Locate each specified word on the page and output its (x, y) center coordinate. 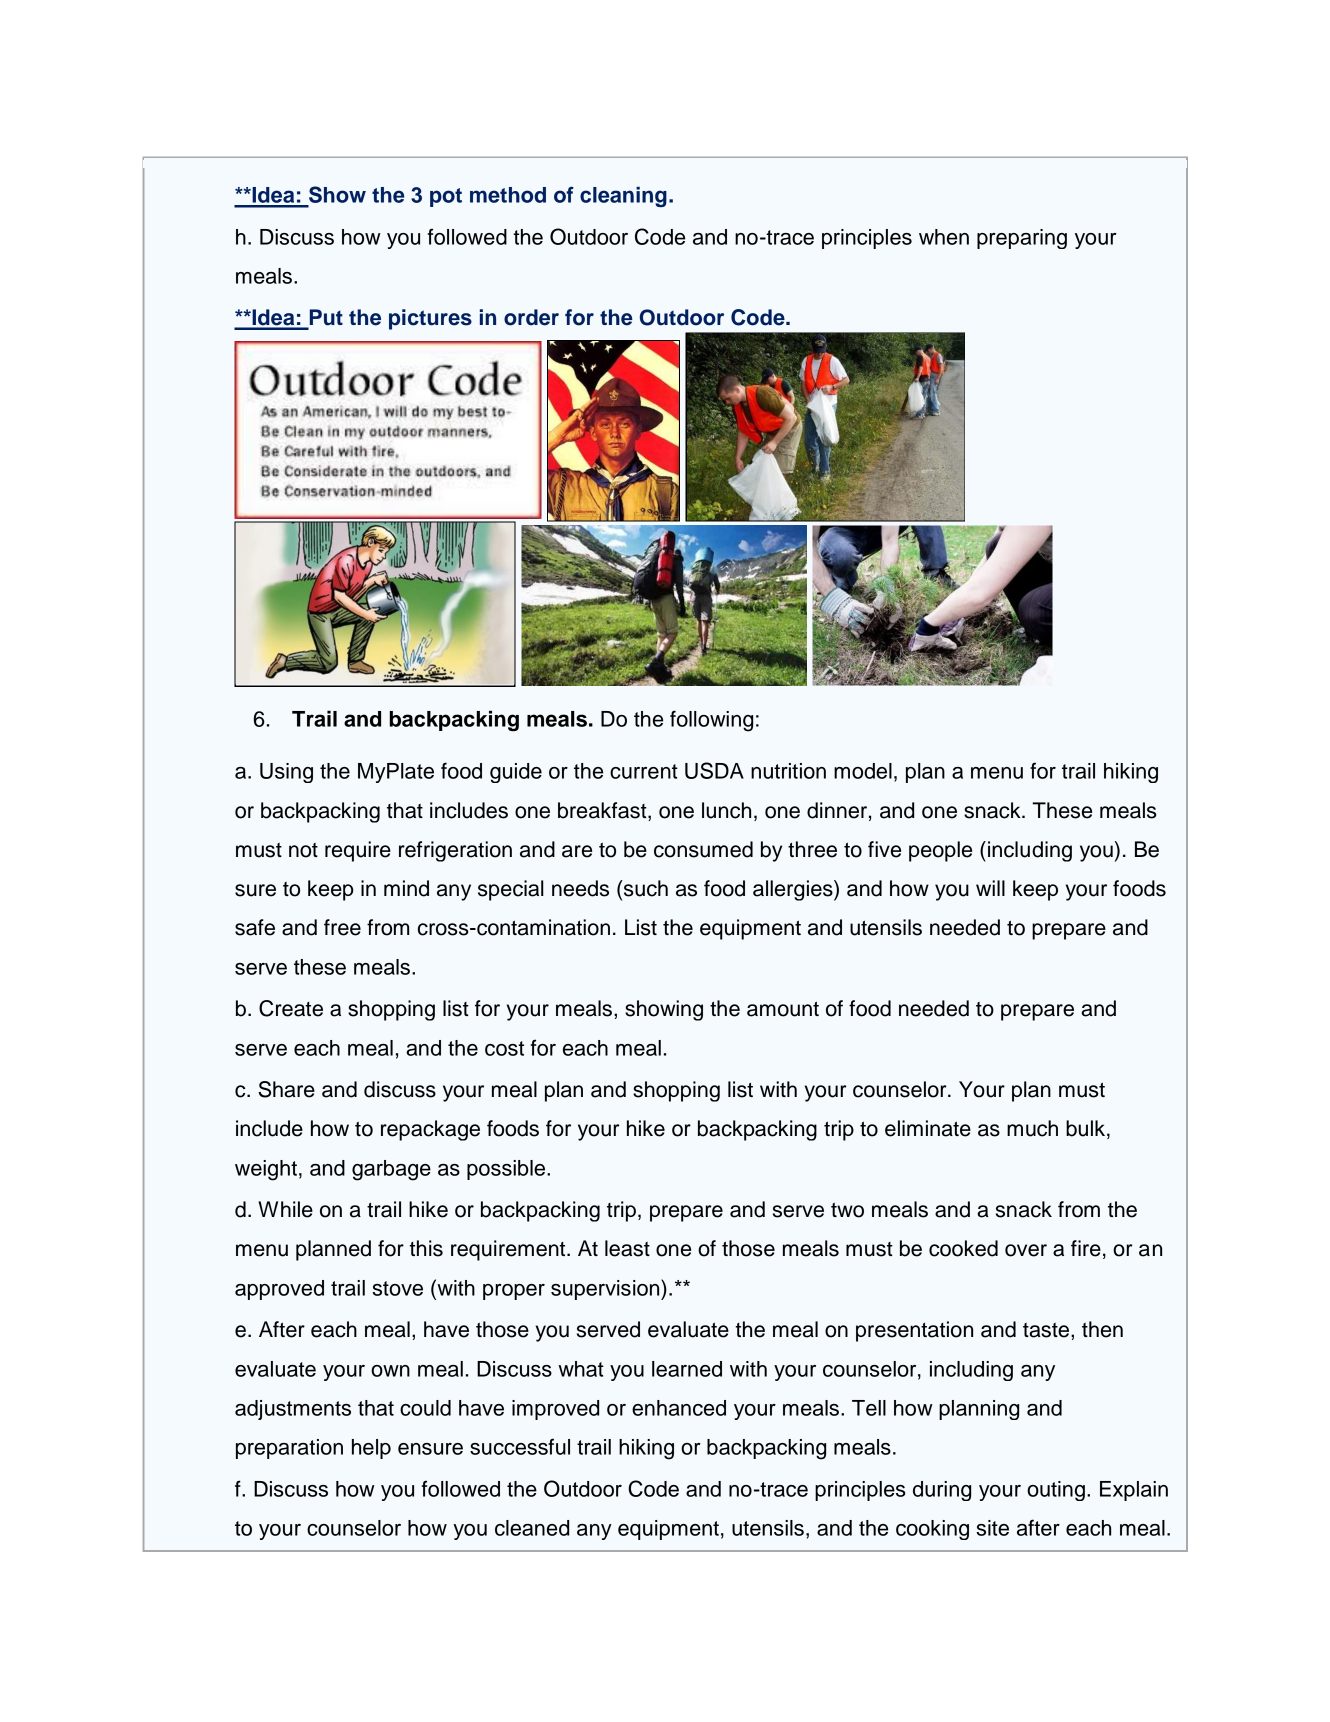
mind (406, 888)
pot (446, 197)
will (990, 888)
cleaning (623, 197)
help (371, 1449)
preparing (1022, 239)
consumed (703, 849)
